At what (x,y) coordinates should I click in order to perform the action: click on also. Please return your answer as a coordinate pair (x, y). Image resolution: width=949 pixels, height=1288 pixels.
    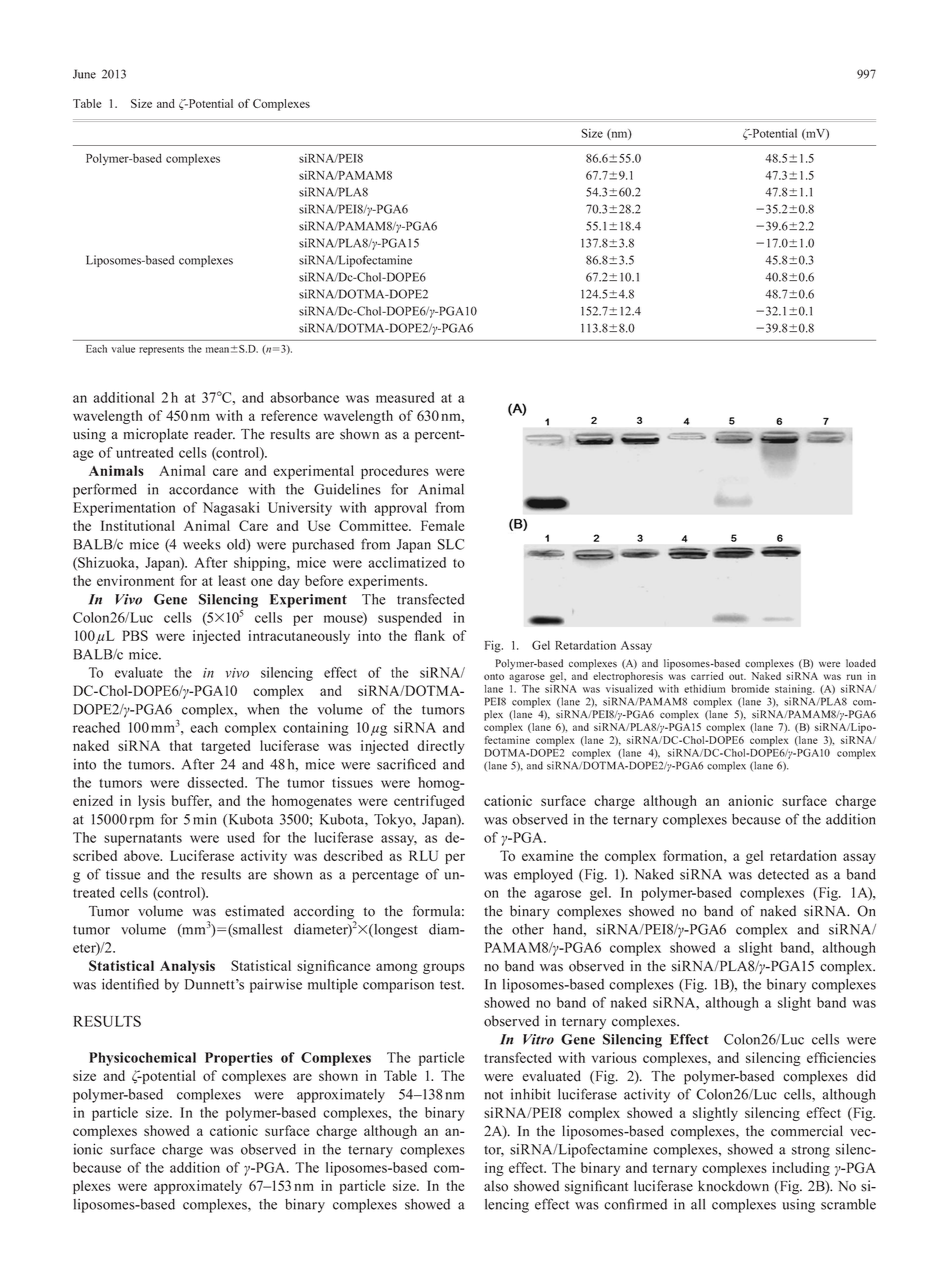
    Looking at the image, I should click on (496, 1186).
